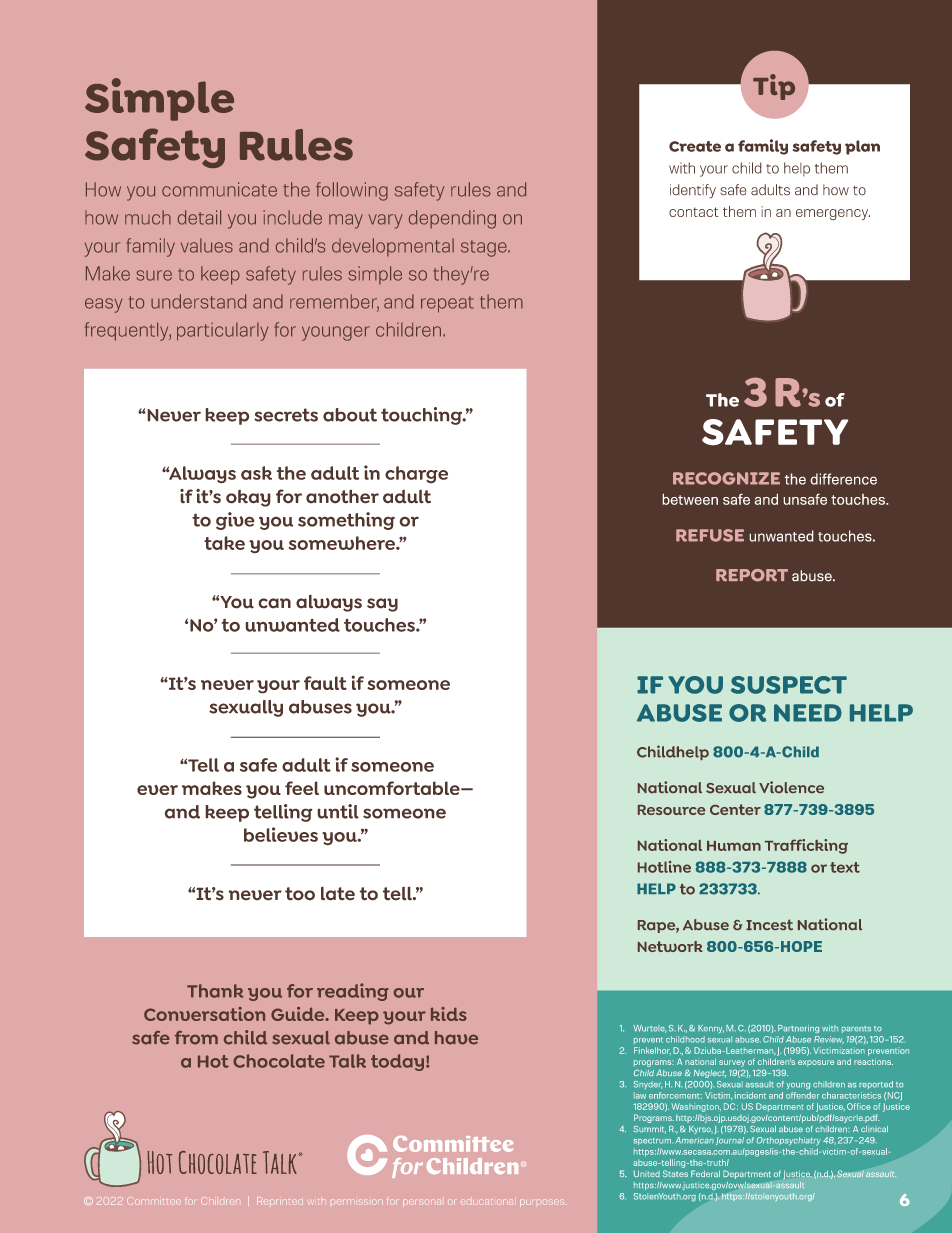 The height and width of the screenshot is (1233, 952). I want to click on REFUSE, so click(710, 535).
